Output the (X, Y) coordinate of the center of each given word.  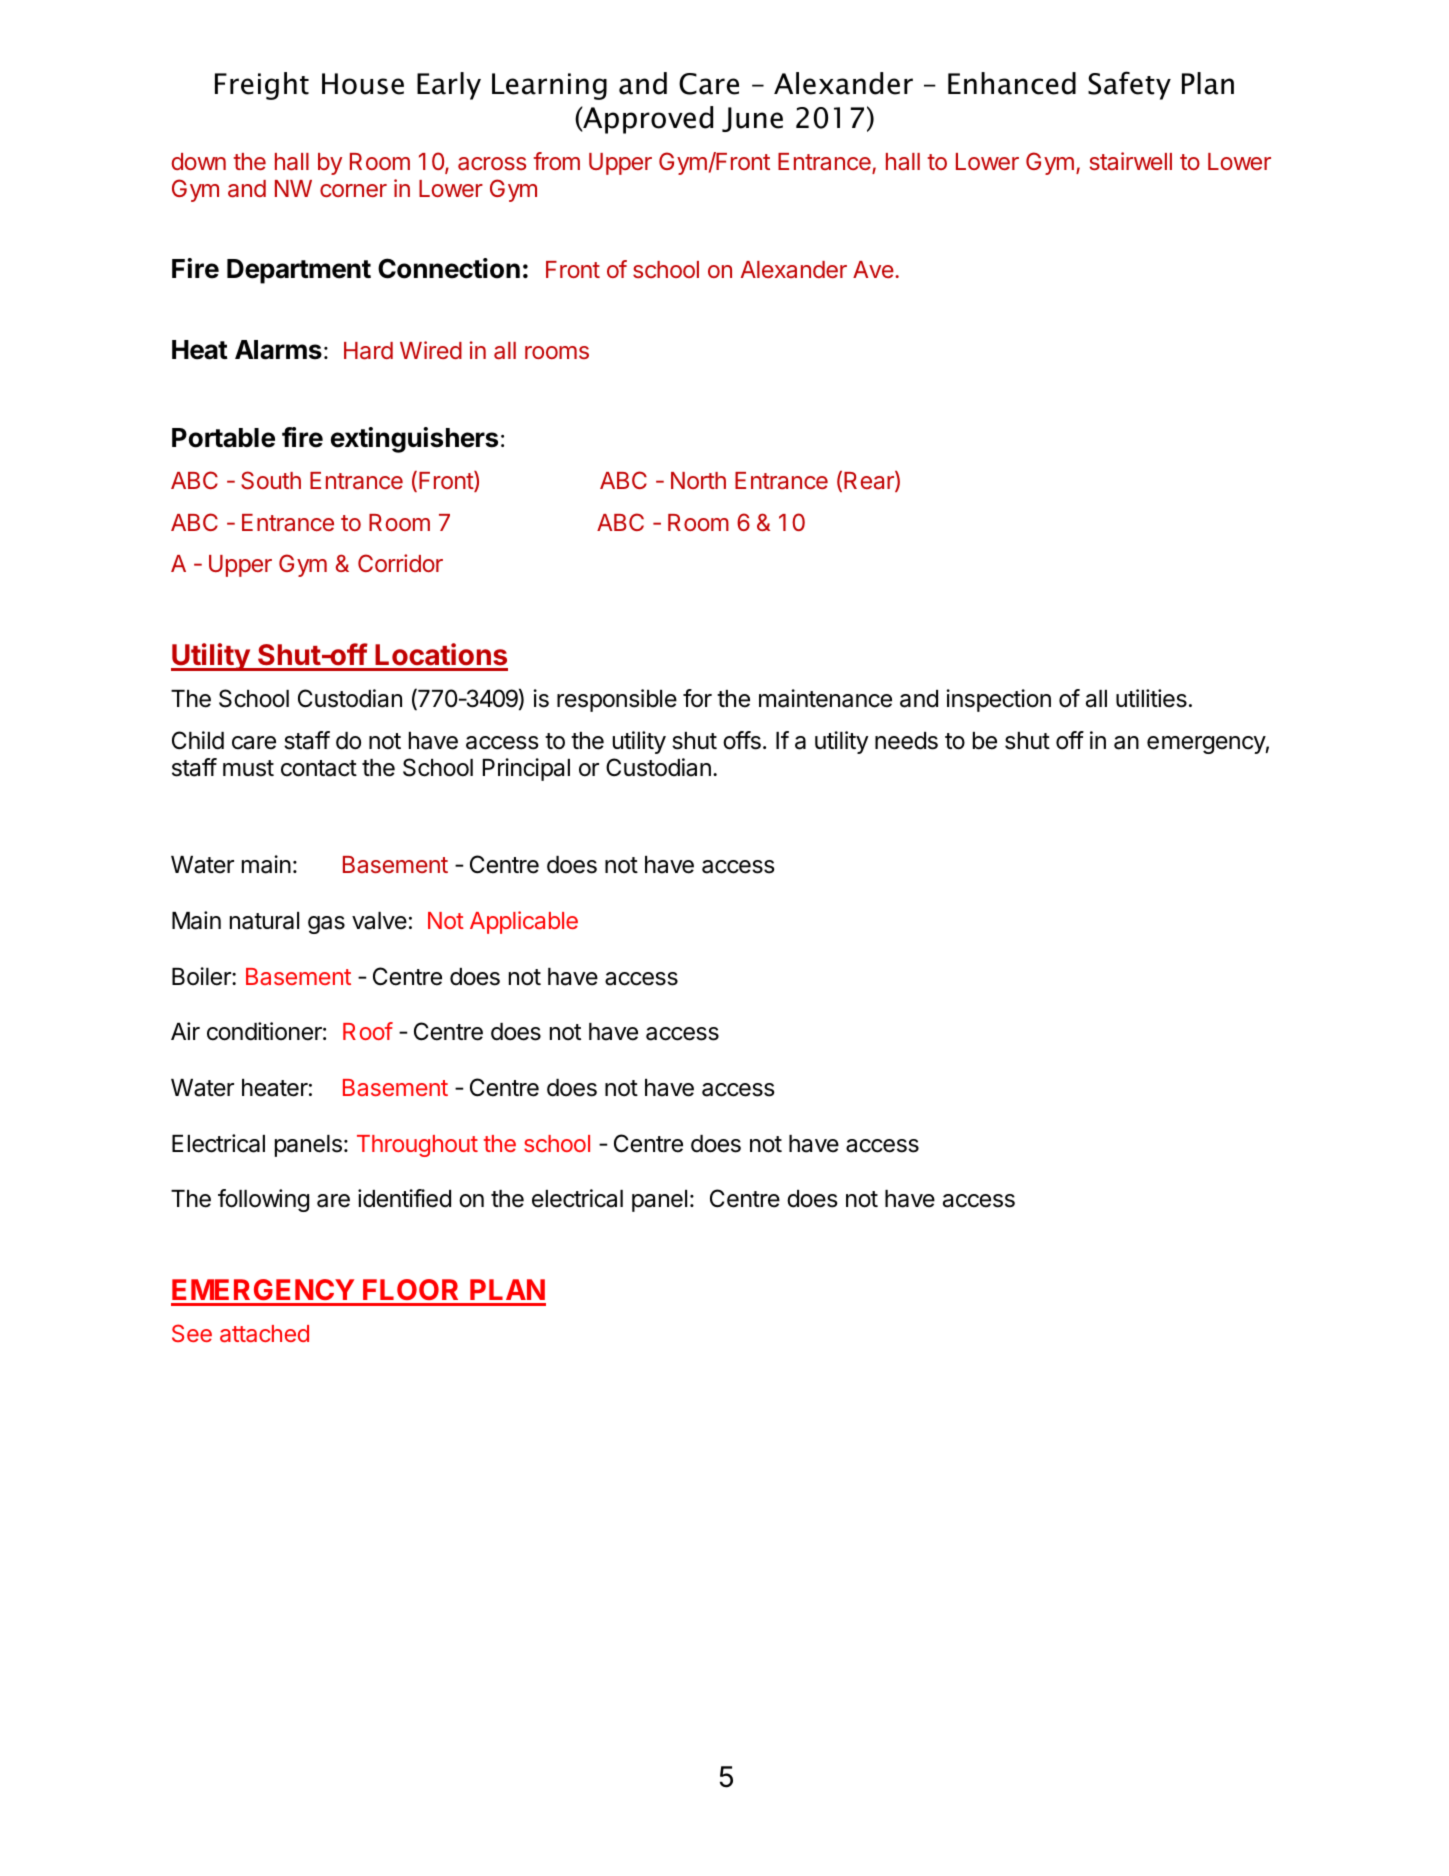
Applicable (524, 922)
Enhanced (1012, 83)
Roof (368, 1031)
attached (264, 1333)
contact (319, 768)
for (697, 698)
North (698, 480)
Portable (223, 438)
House (363, 84)
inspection (998, 700)
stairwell (1131, 161)
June (752, 119)
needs (906, 741)
